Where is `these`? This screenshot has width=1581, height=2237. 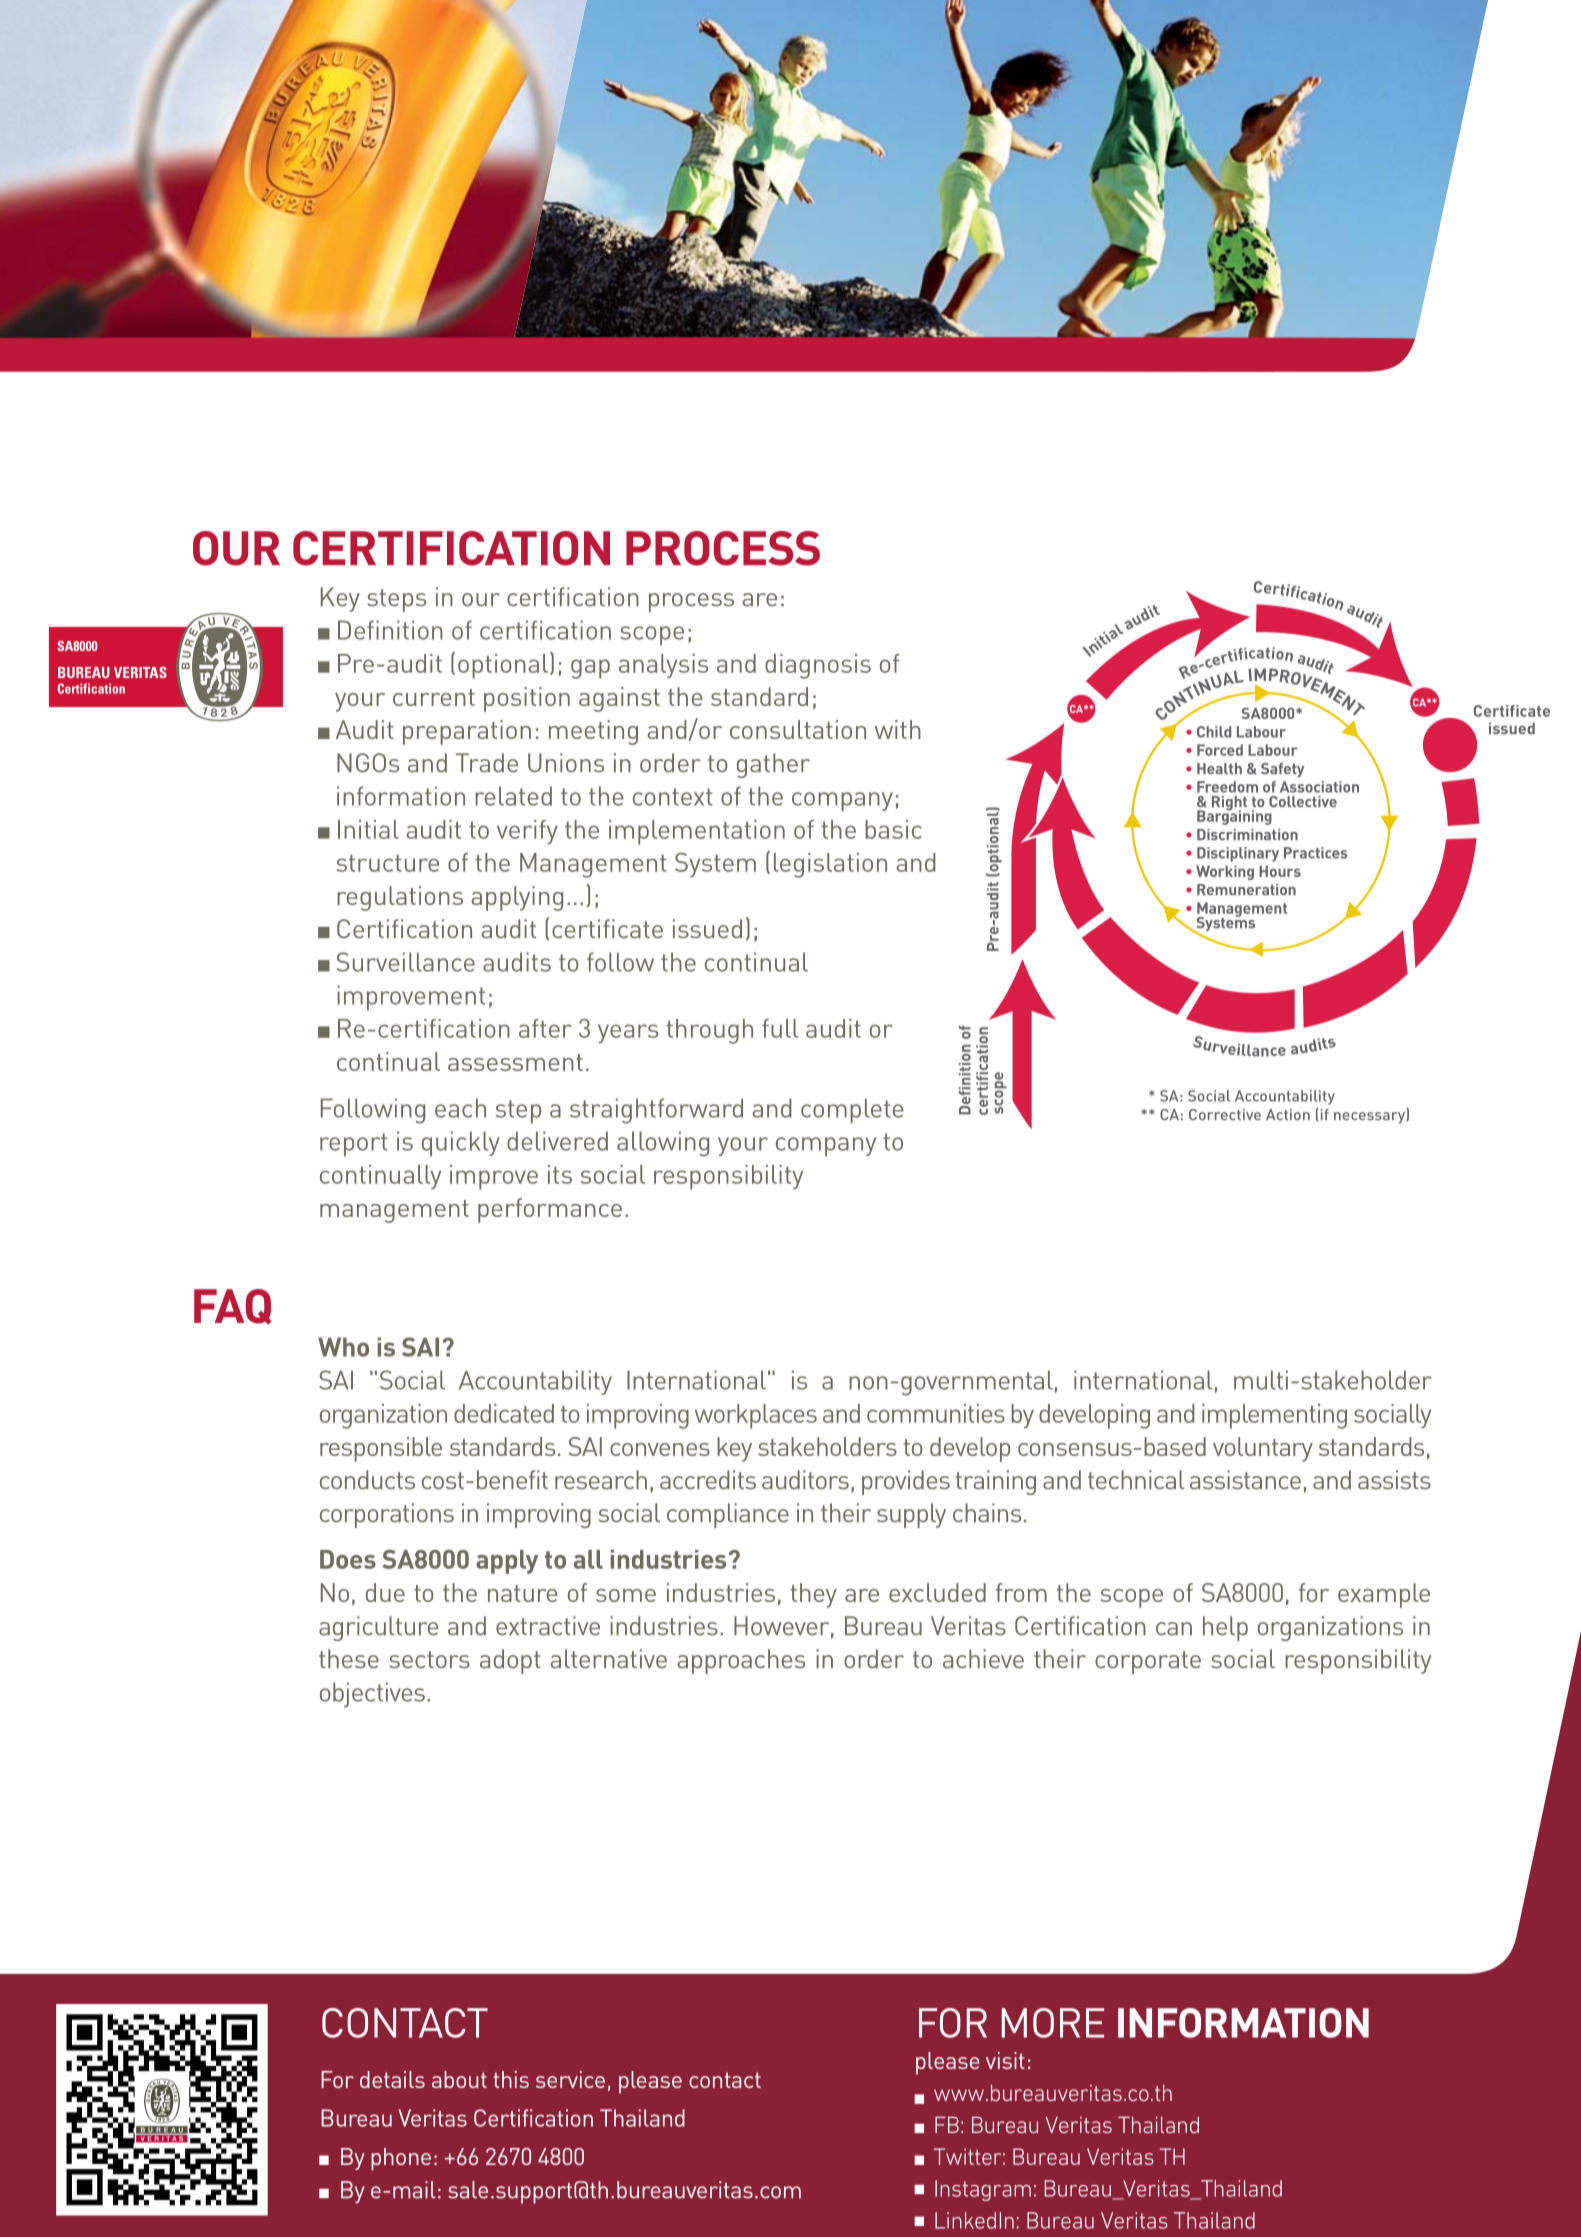
these is located at coordinates (349, 1659).
